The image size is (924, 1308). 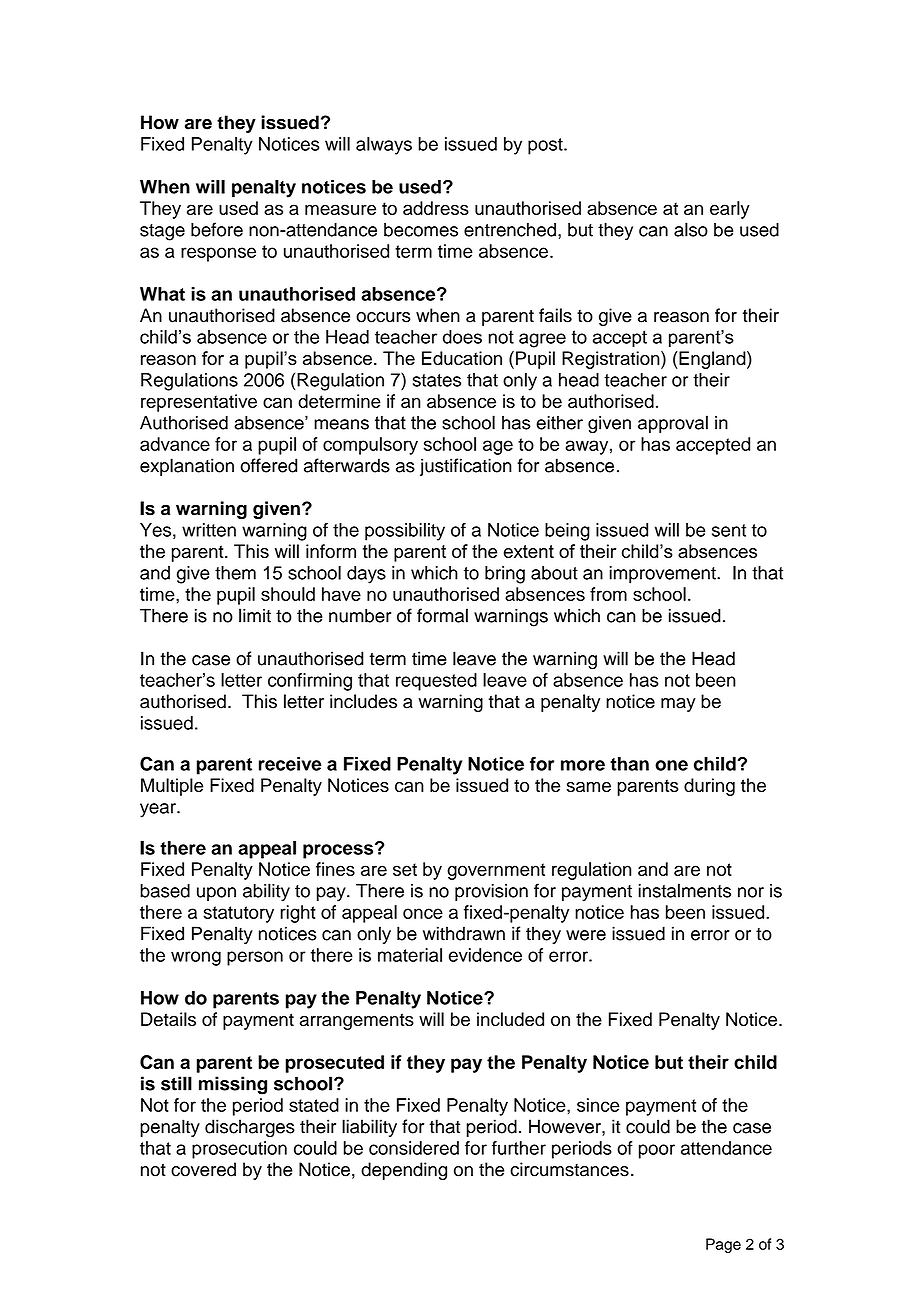 What do you see at coordinates (678, 705) in the document?
I see `may` at bounding box center [678, 705].
